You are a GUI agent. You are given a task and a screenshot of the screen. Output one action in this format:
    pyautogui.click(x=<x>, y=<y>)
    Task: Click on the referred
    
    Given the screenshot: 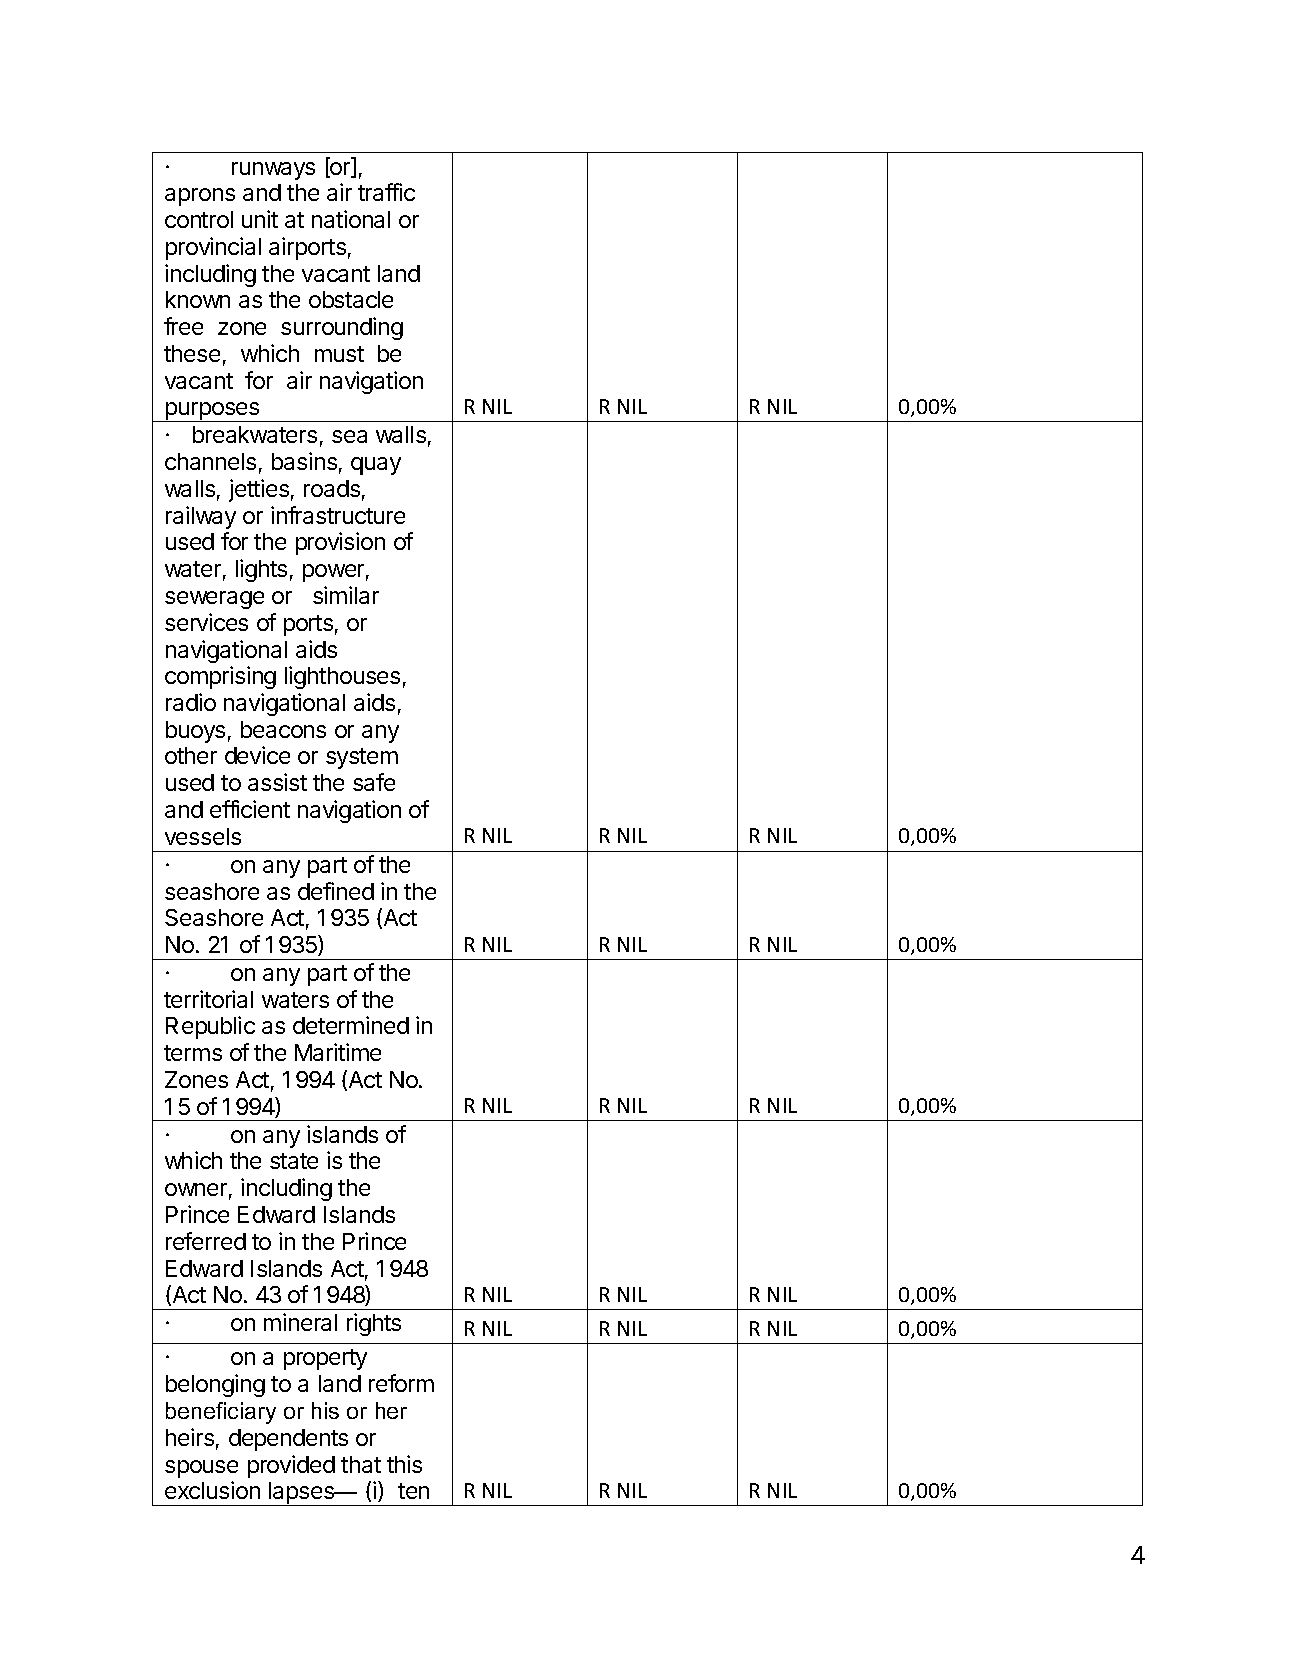 What is the action you would take?
    pyautogui.click(x=206, y=1241)
